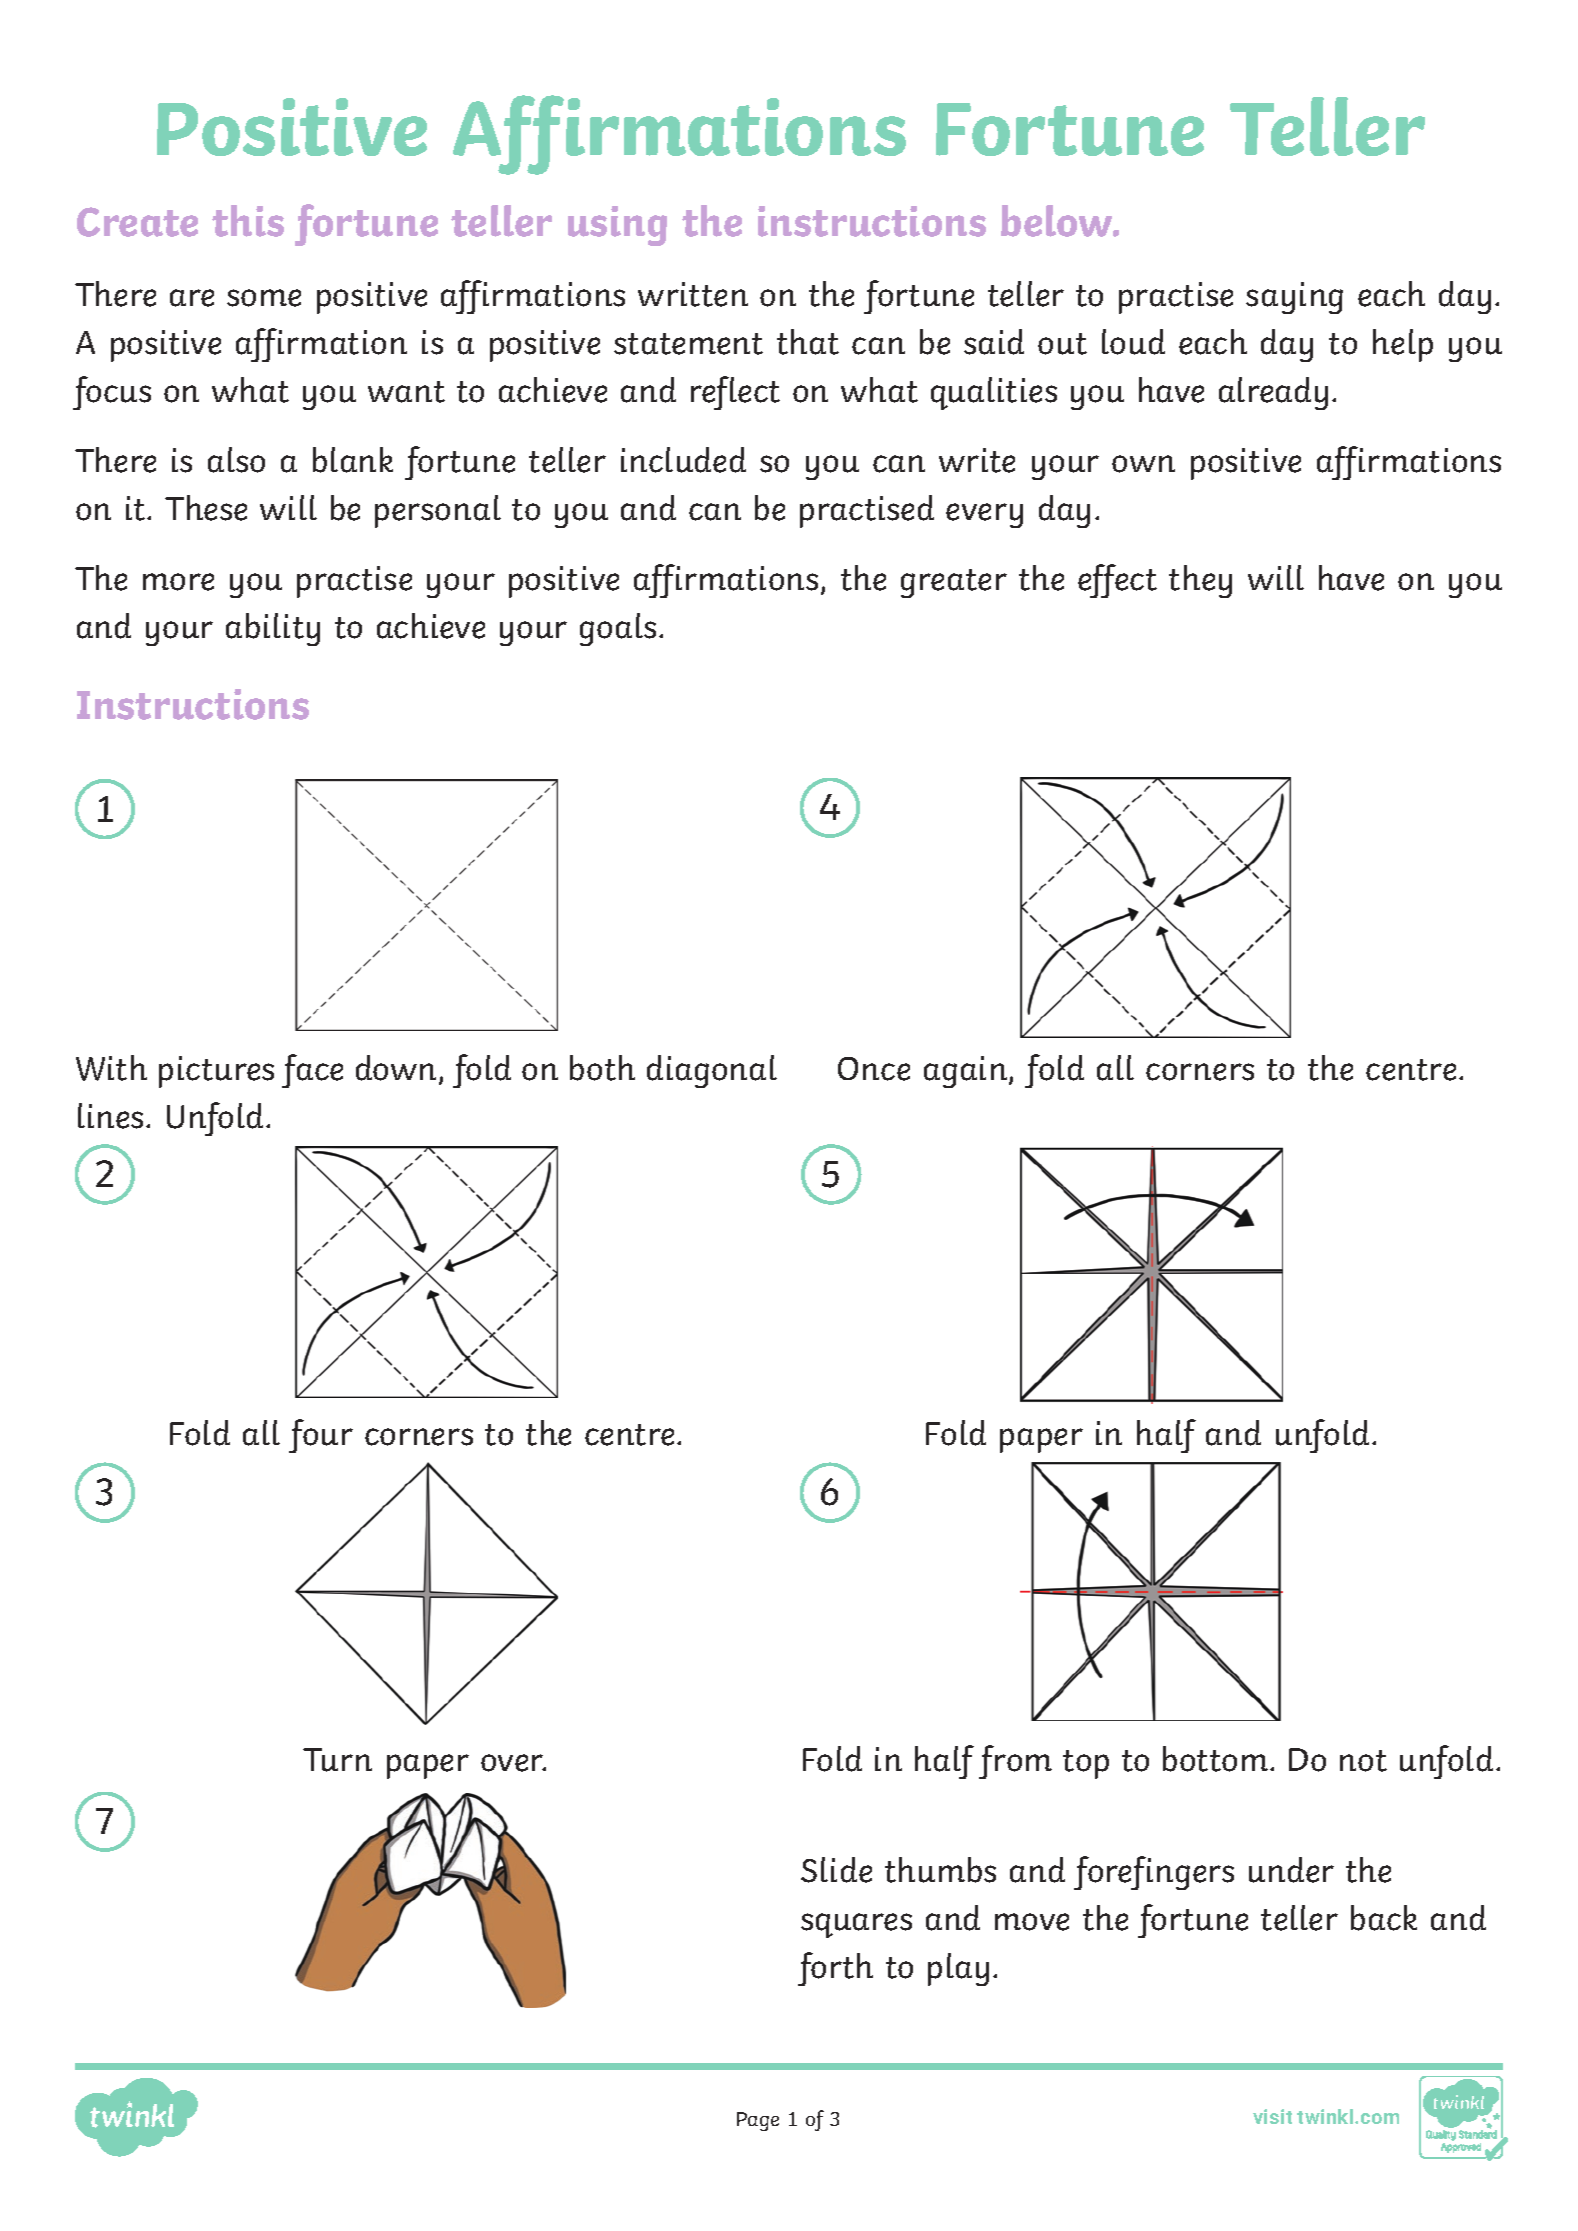 This document has width=1578, height=2231. Describe the element at coordinates (337, 1760) in the document. I see `Turn` at that location.
